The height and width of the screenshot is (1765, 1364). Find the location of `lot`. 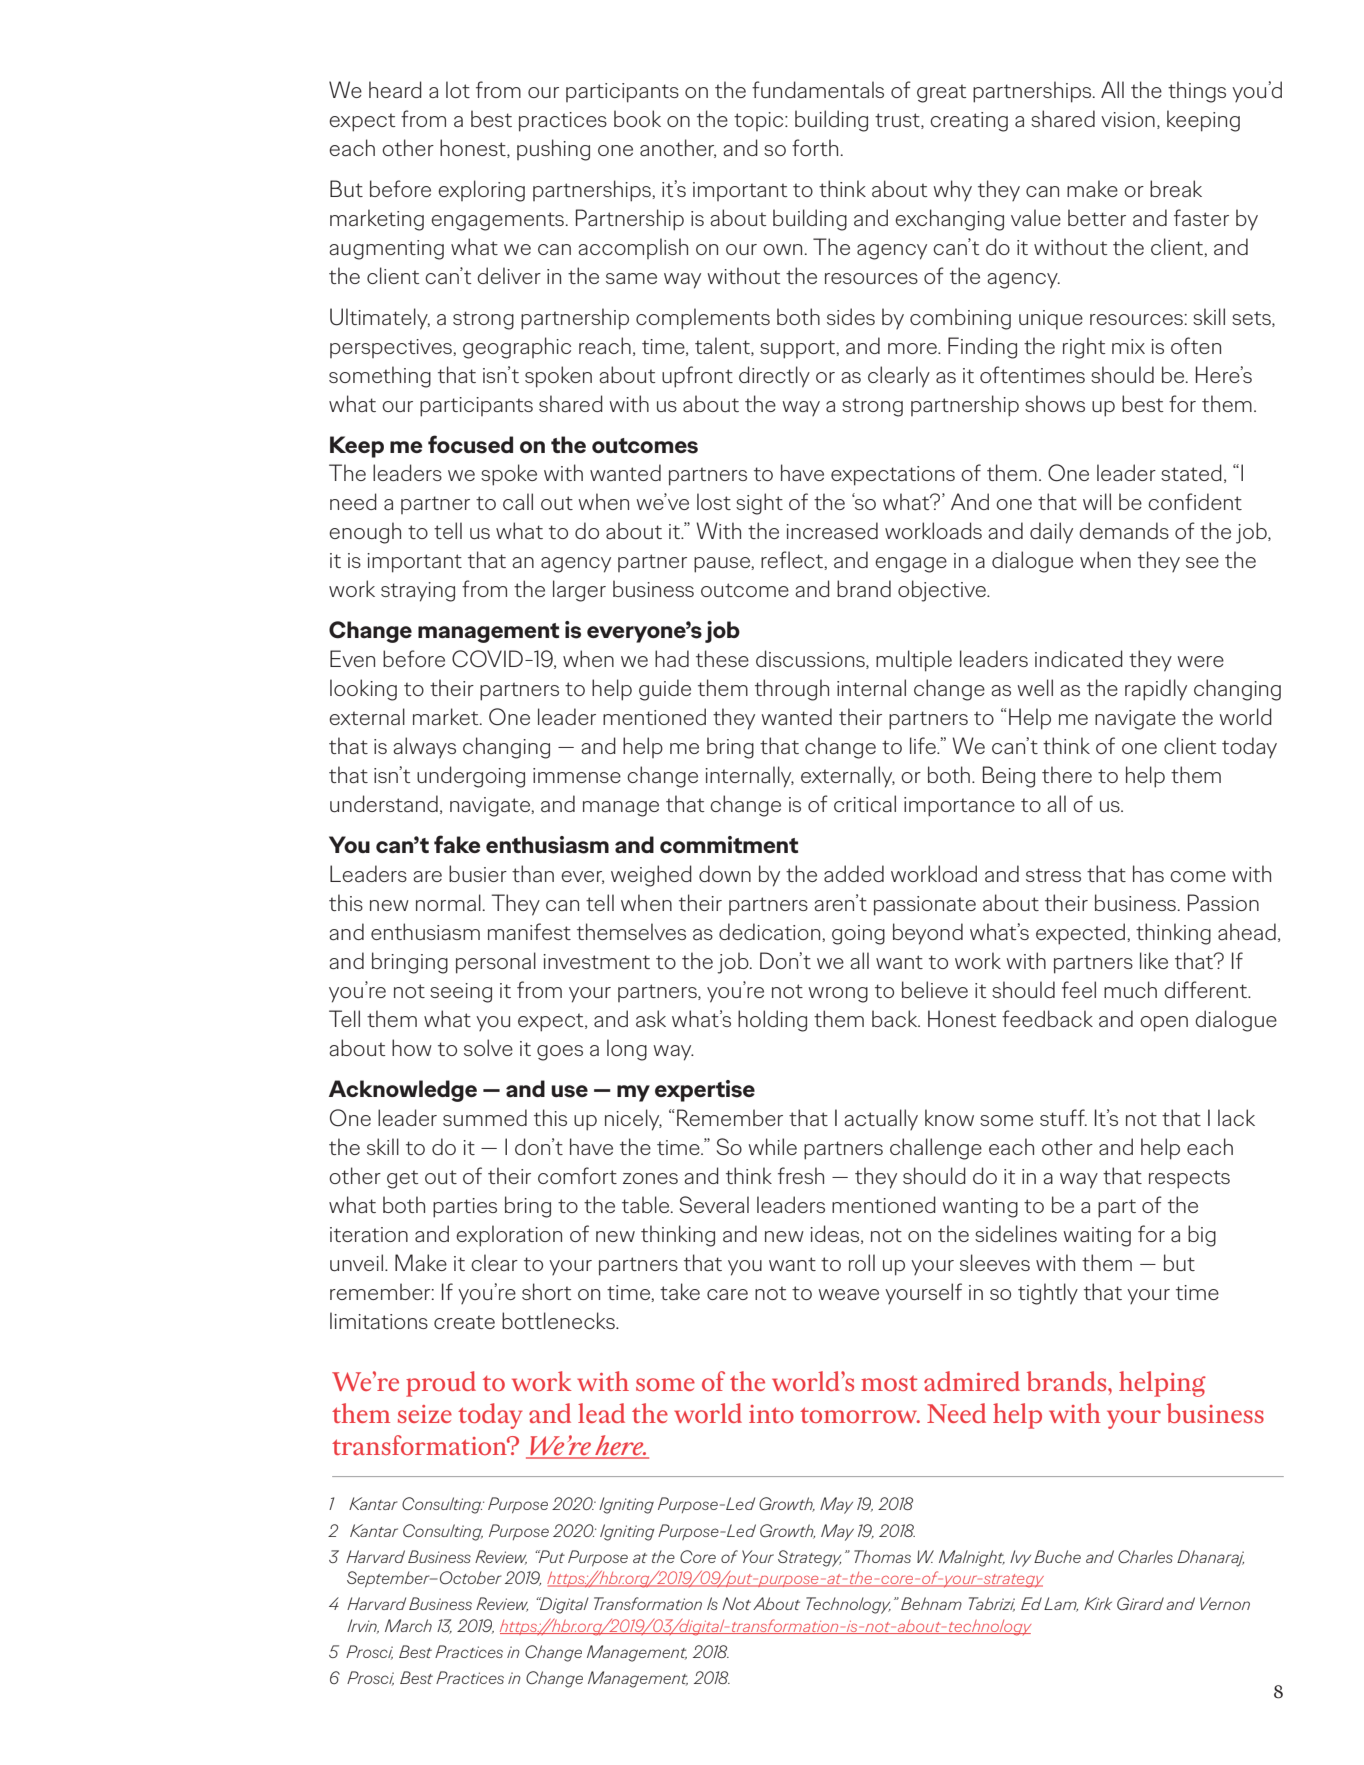

lot is located at coordinates (458, 89).
